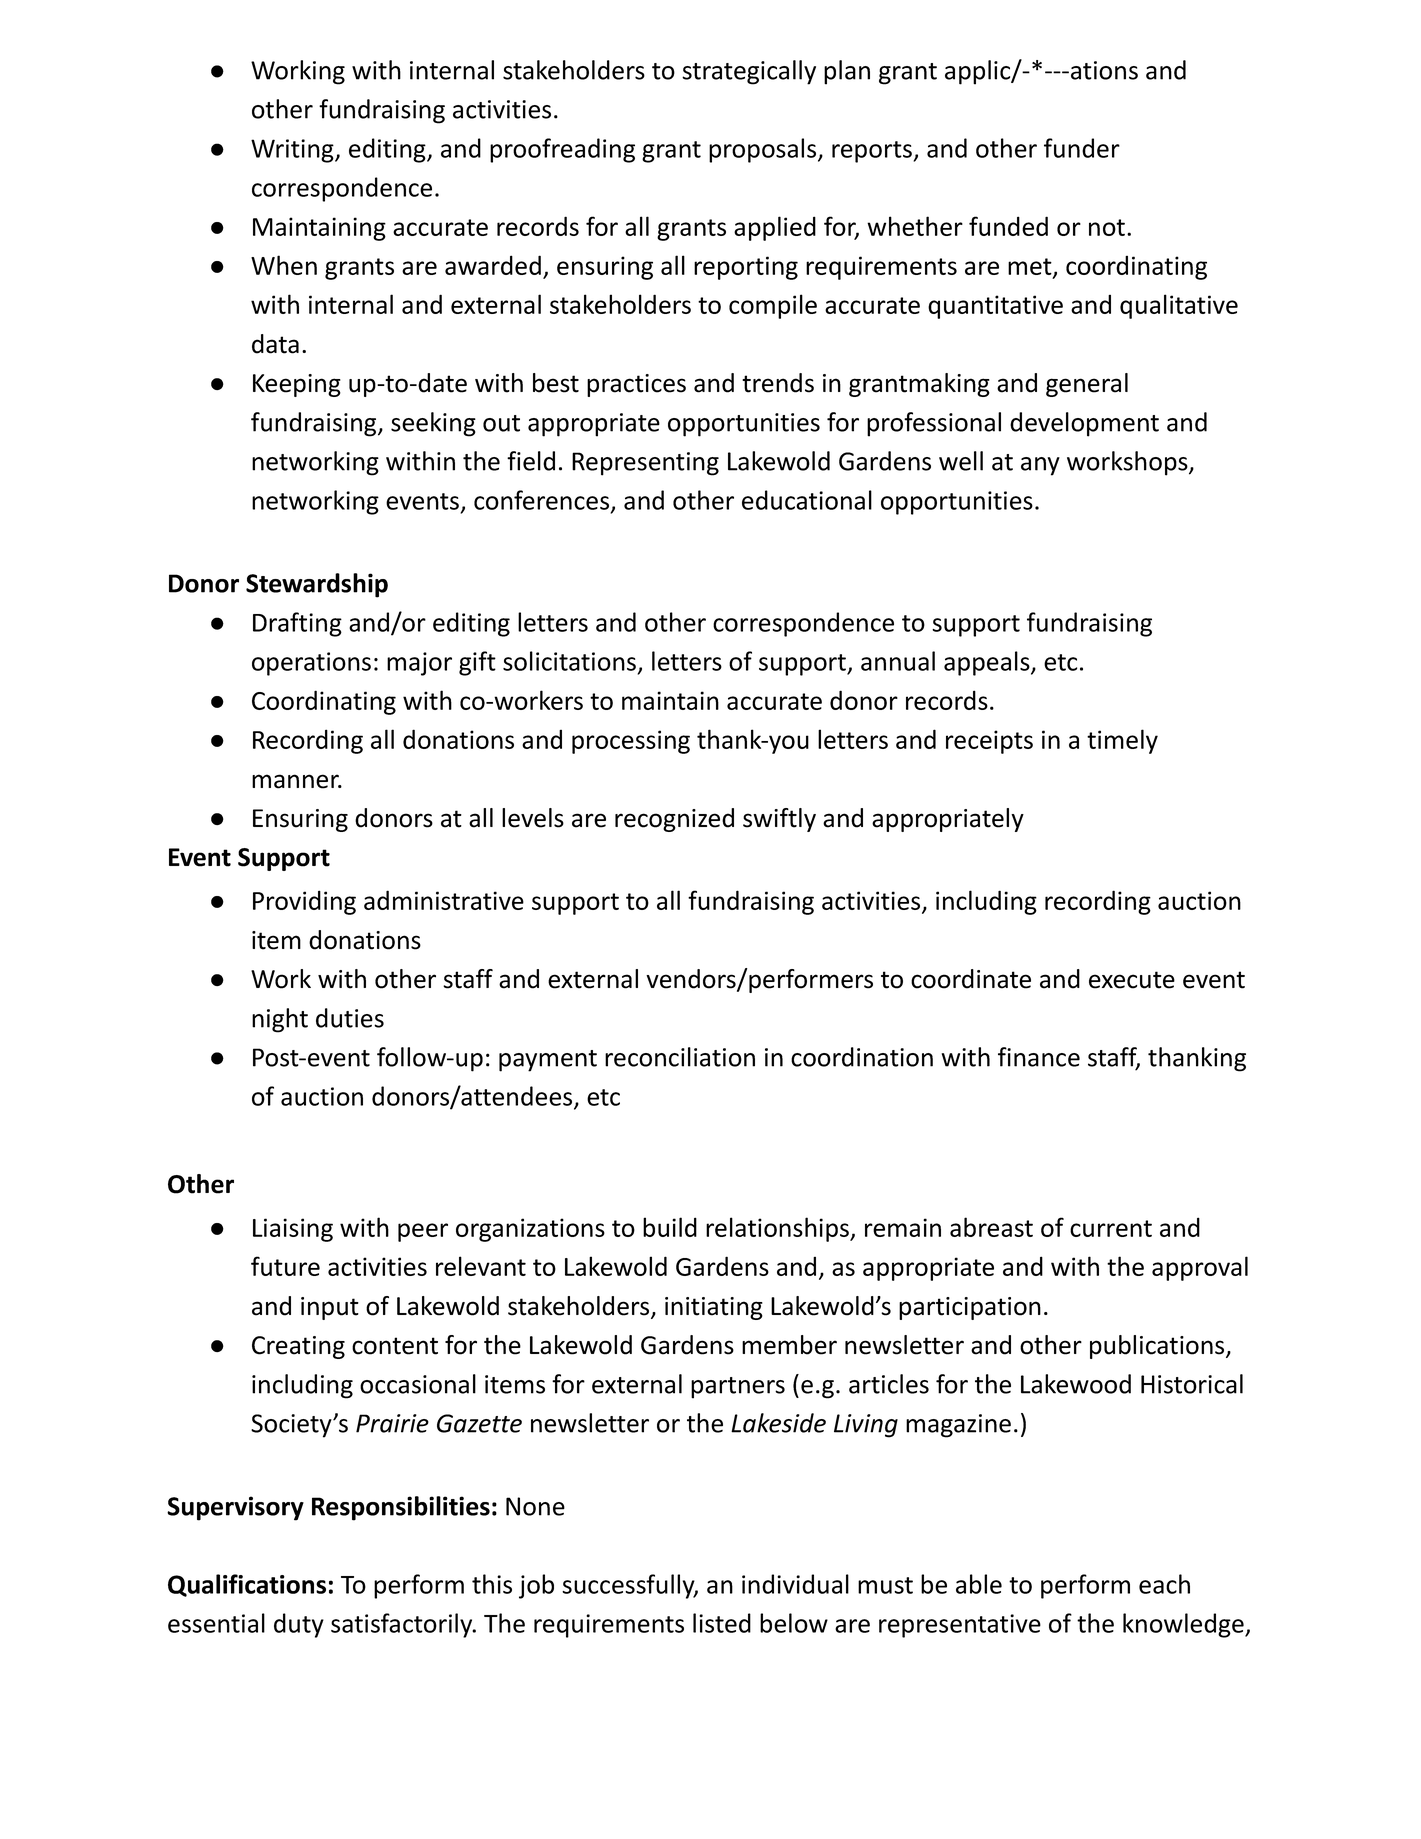 Image resolution: width=1421 pixels, height=1839 pixels. Describe the element at coordinates (299, 1625) in the screenshot. I see `duty` at that location.
